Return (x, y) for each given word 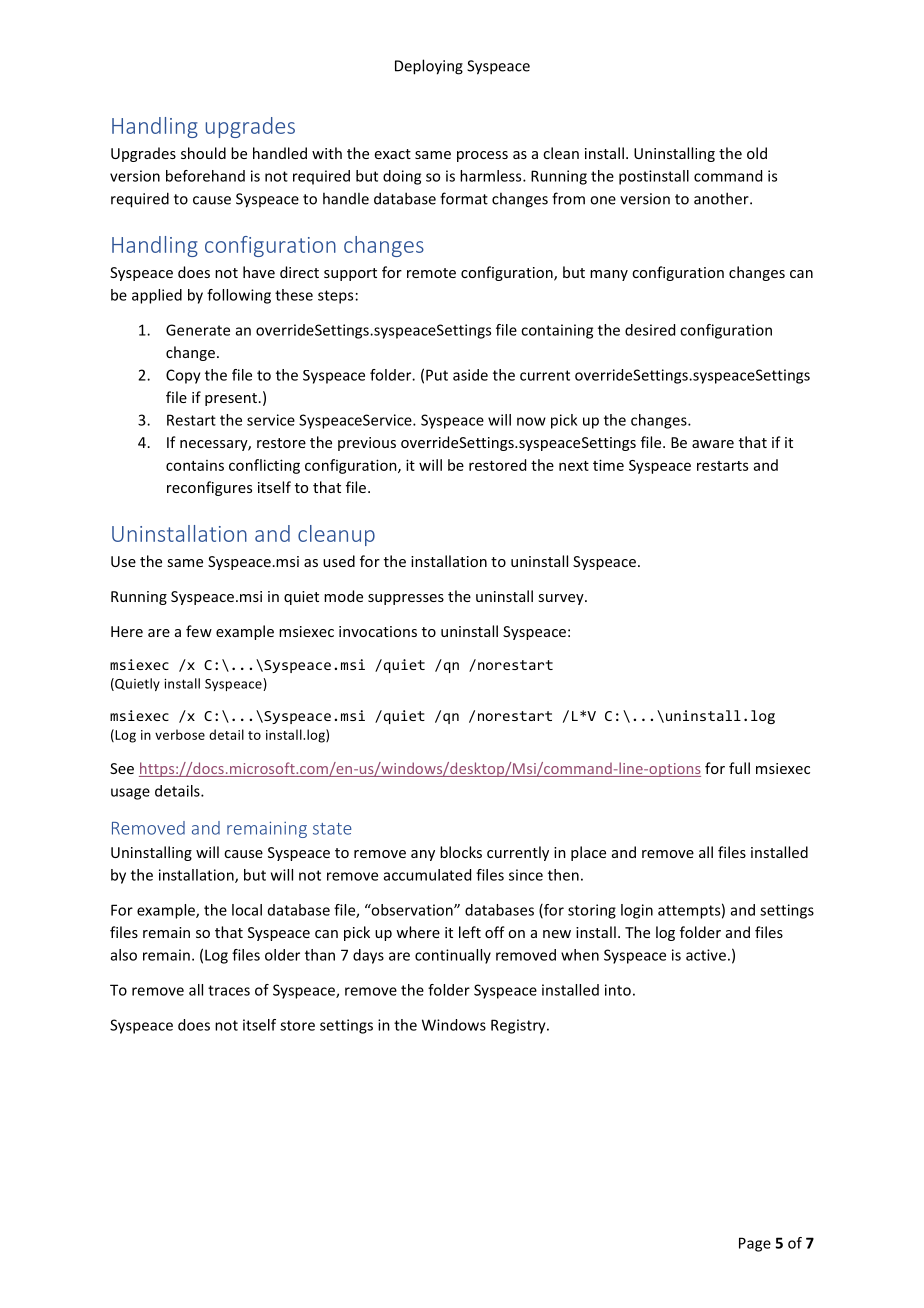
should (203, 153)
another (722, 198)
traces (229, 990)
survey (562, 599)
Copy (183, 376)
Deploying (429, 67)
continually (453, 956)
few (199, 631)
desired (650, 330)
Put (437, 375)
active (706, 955)
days (368, 956)
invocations (378, 631)
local (247, 910)
